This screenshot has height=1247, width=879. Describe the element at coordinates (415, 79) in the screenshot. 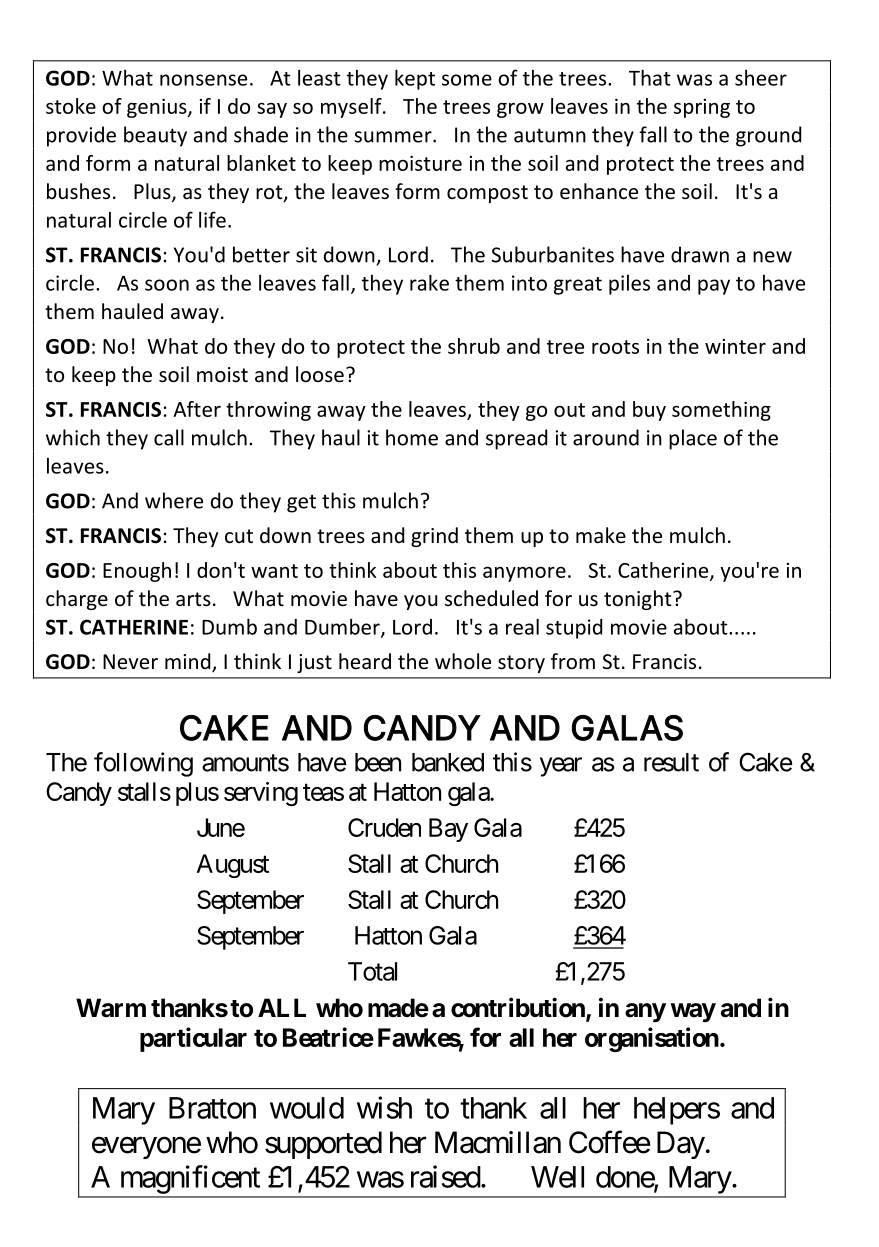

I see `kept` at that location.
